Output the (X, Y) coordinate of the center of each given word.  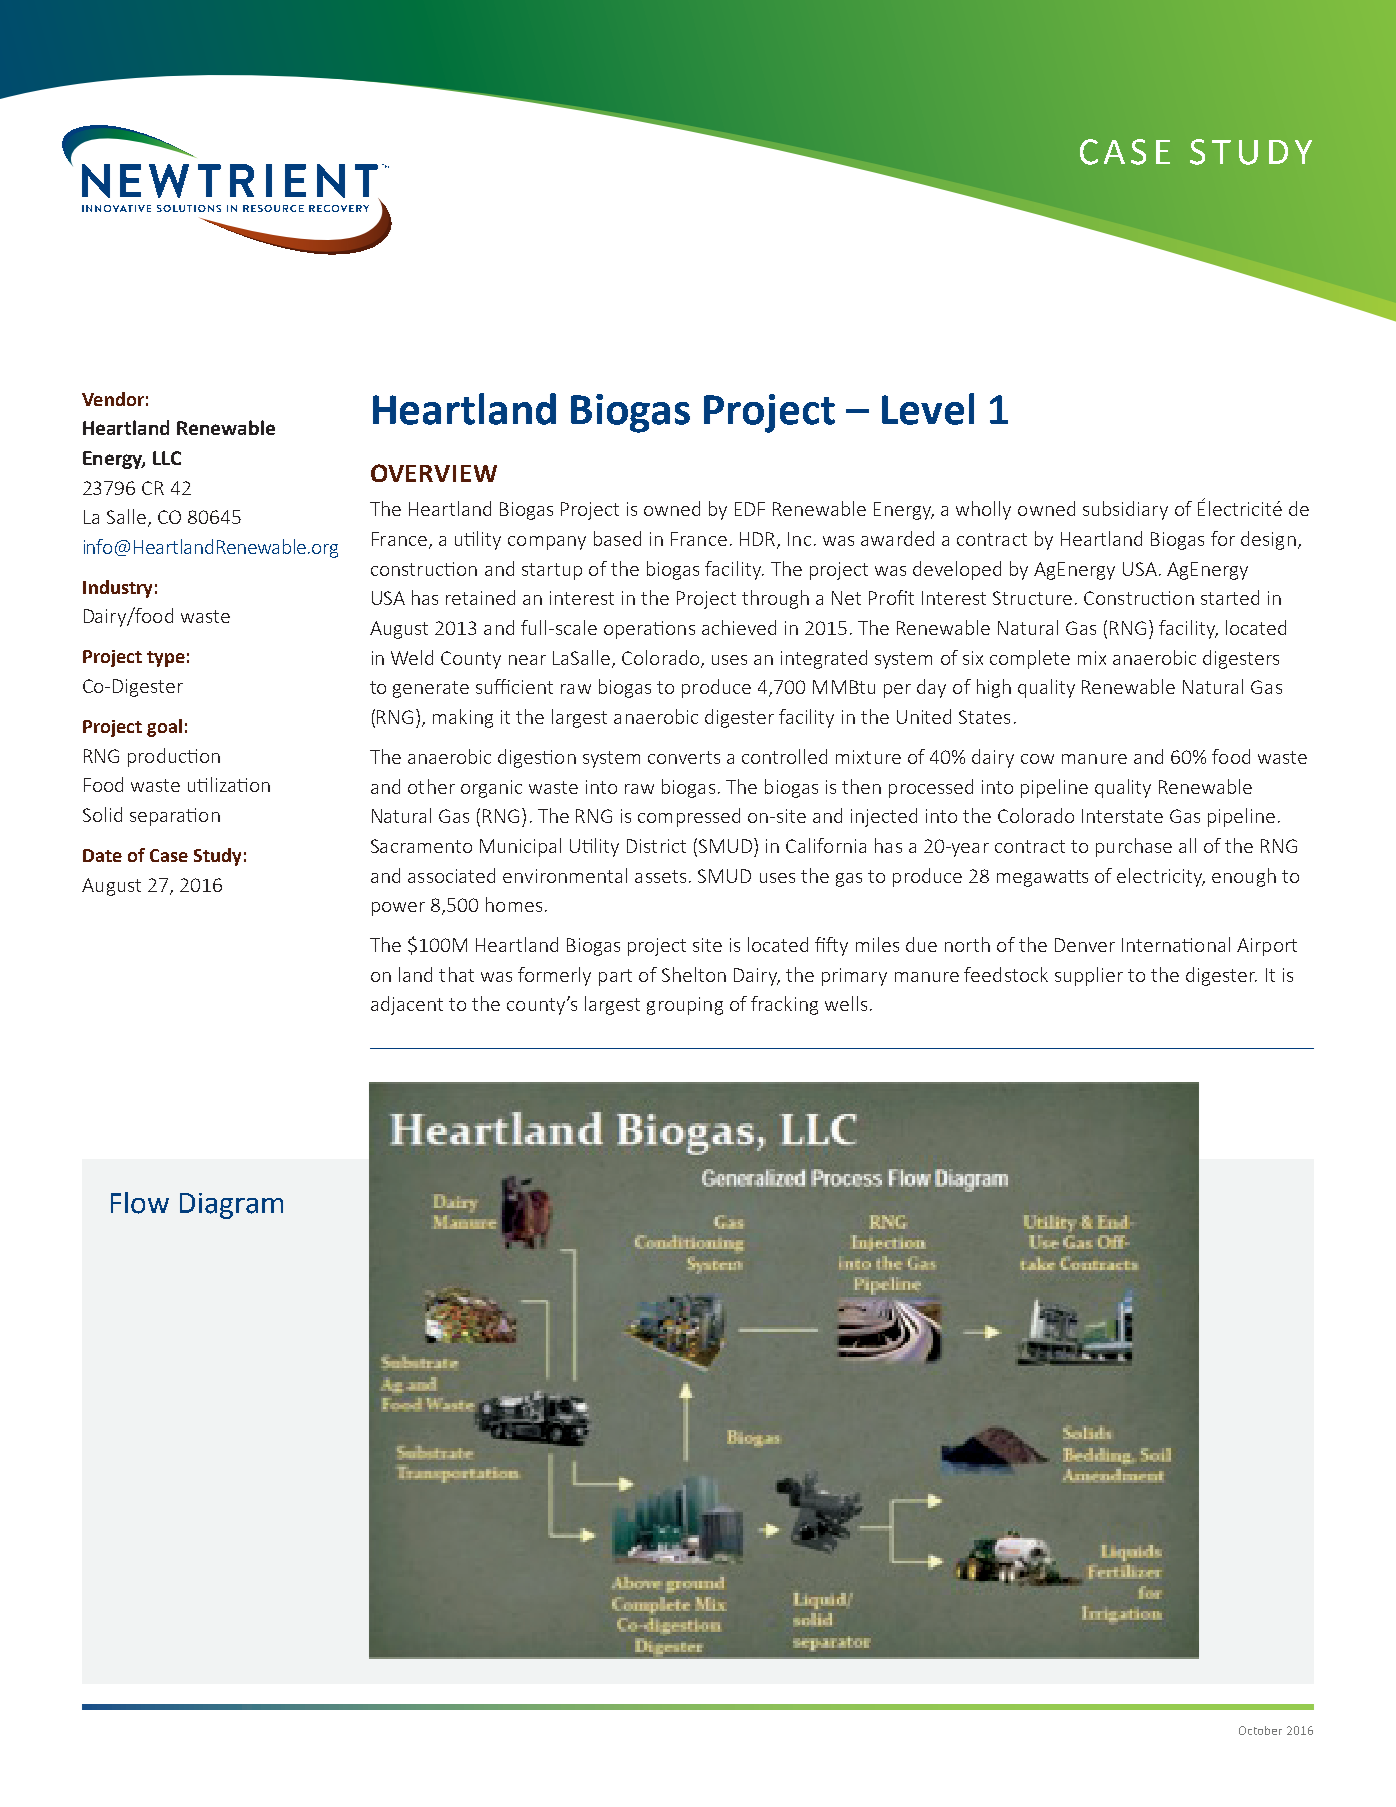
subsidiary (1125, 510)
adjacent (407, 1005)
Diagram (231, 1206)
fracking (784, 1005)
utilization (229, 784)
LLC (167, 458)
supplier (1089, 976)
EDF (750, 509)
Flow (140, 1203)
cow (1037, 759)
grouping (685, 1006)
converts (684, 757)
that (456, 974)
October (1260, 1730)
